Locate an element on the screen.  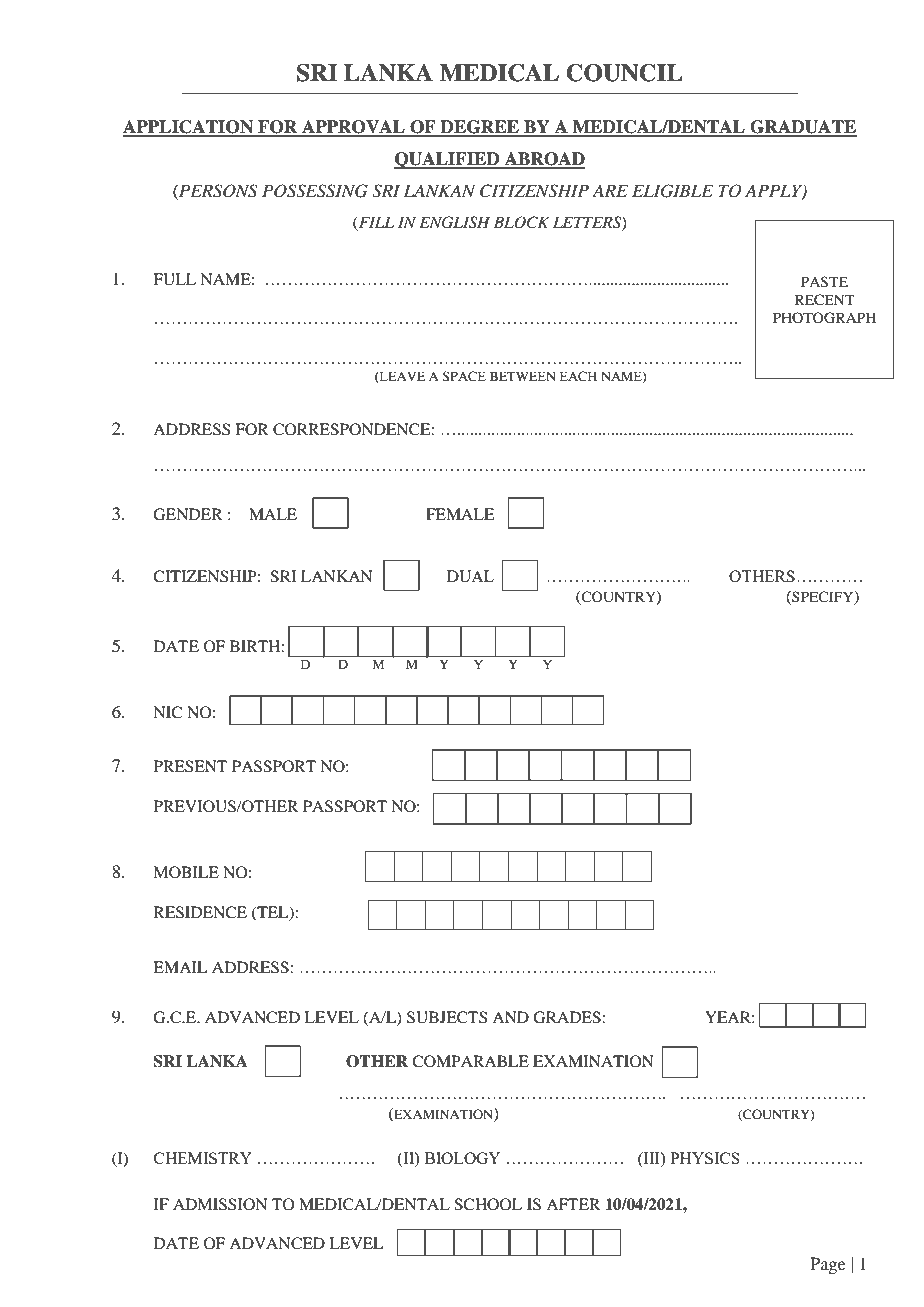
GRADUATE is located at coordinates (802, 128).
